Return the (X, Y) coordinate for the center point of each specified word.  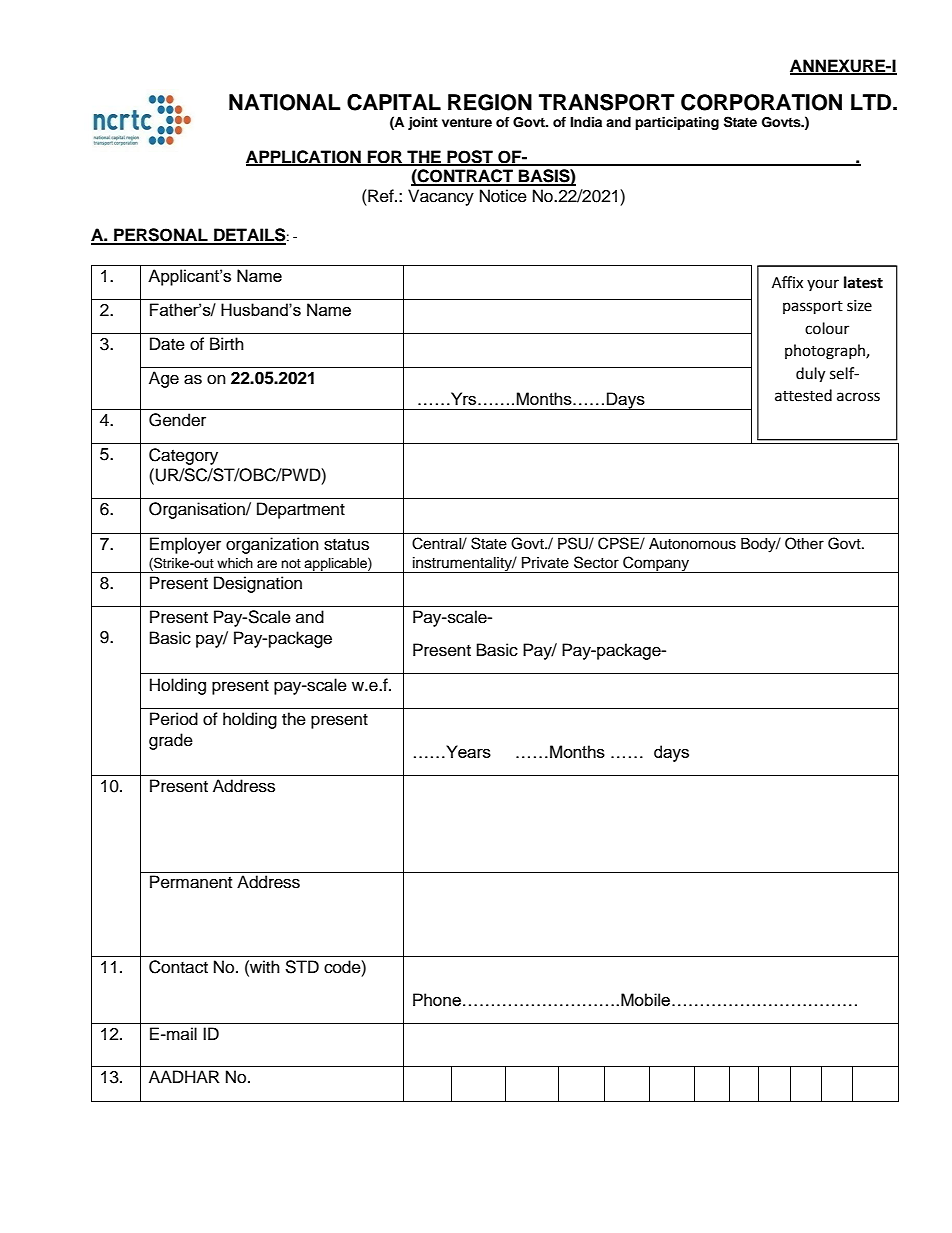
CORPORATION (761, 102)
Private (545, 563)
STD (302, 967)
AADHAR (184, 1076)
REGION (490, 102)
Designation (258, 584)
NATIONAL (284, 102)
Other (804, 543)
